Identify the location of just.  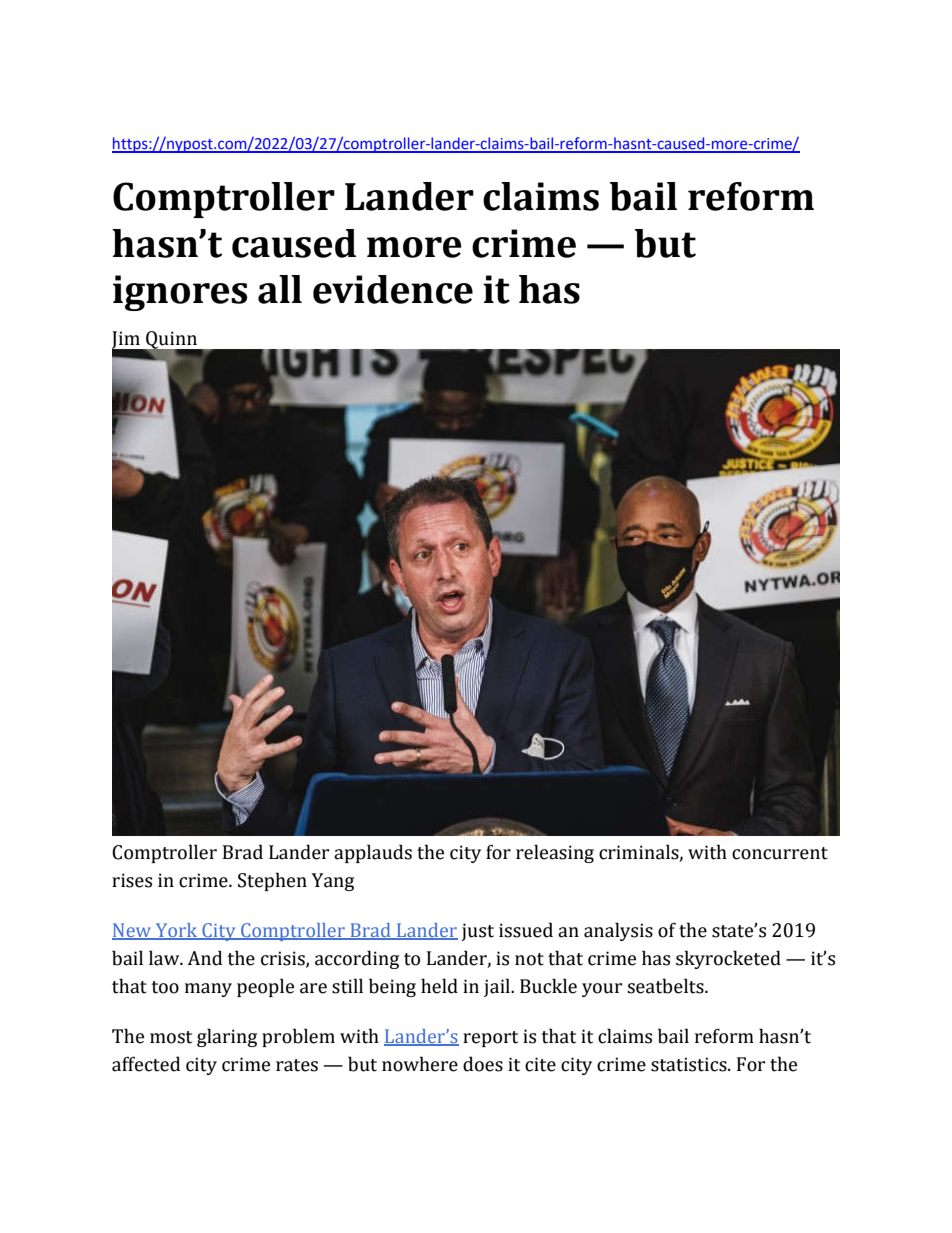
(477, 932).
